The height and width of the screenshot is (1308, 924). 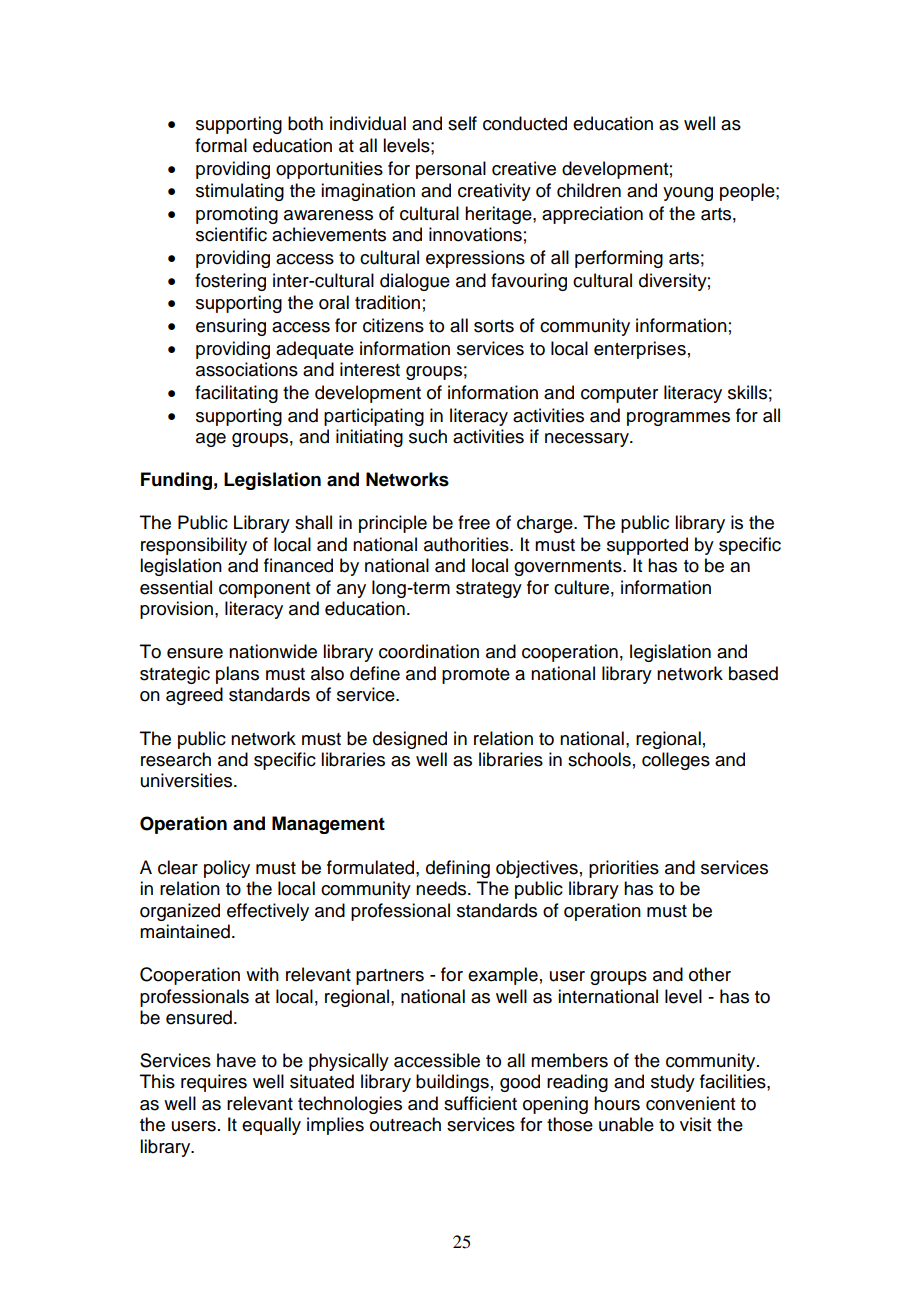 I want to click on such, so click(x=428, y=436).
